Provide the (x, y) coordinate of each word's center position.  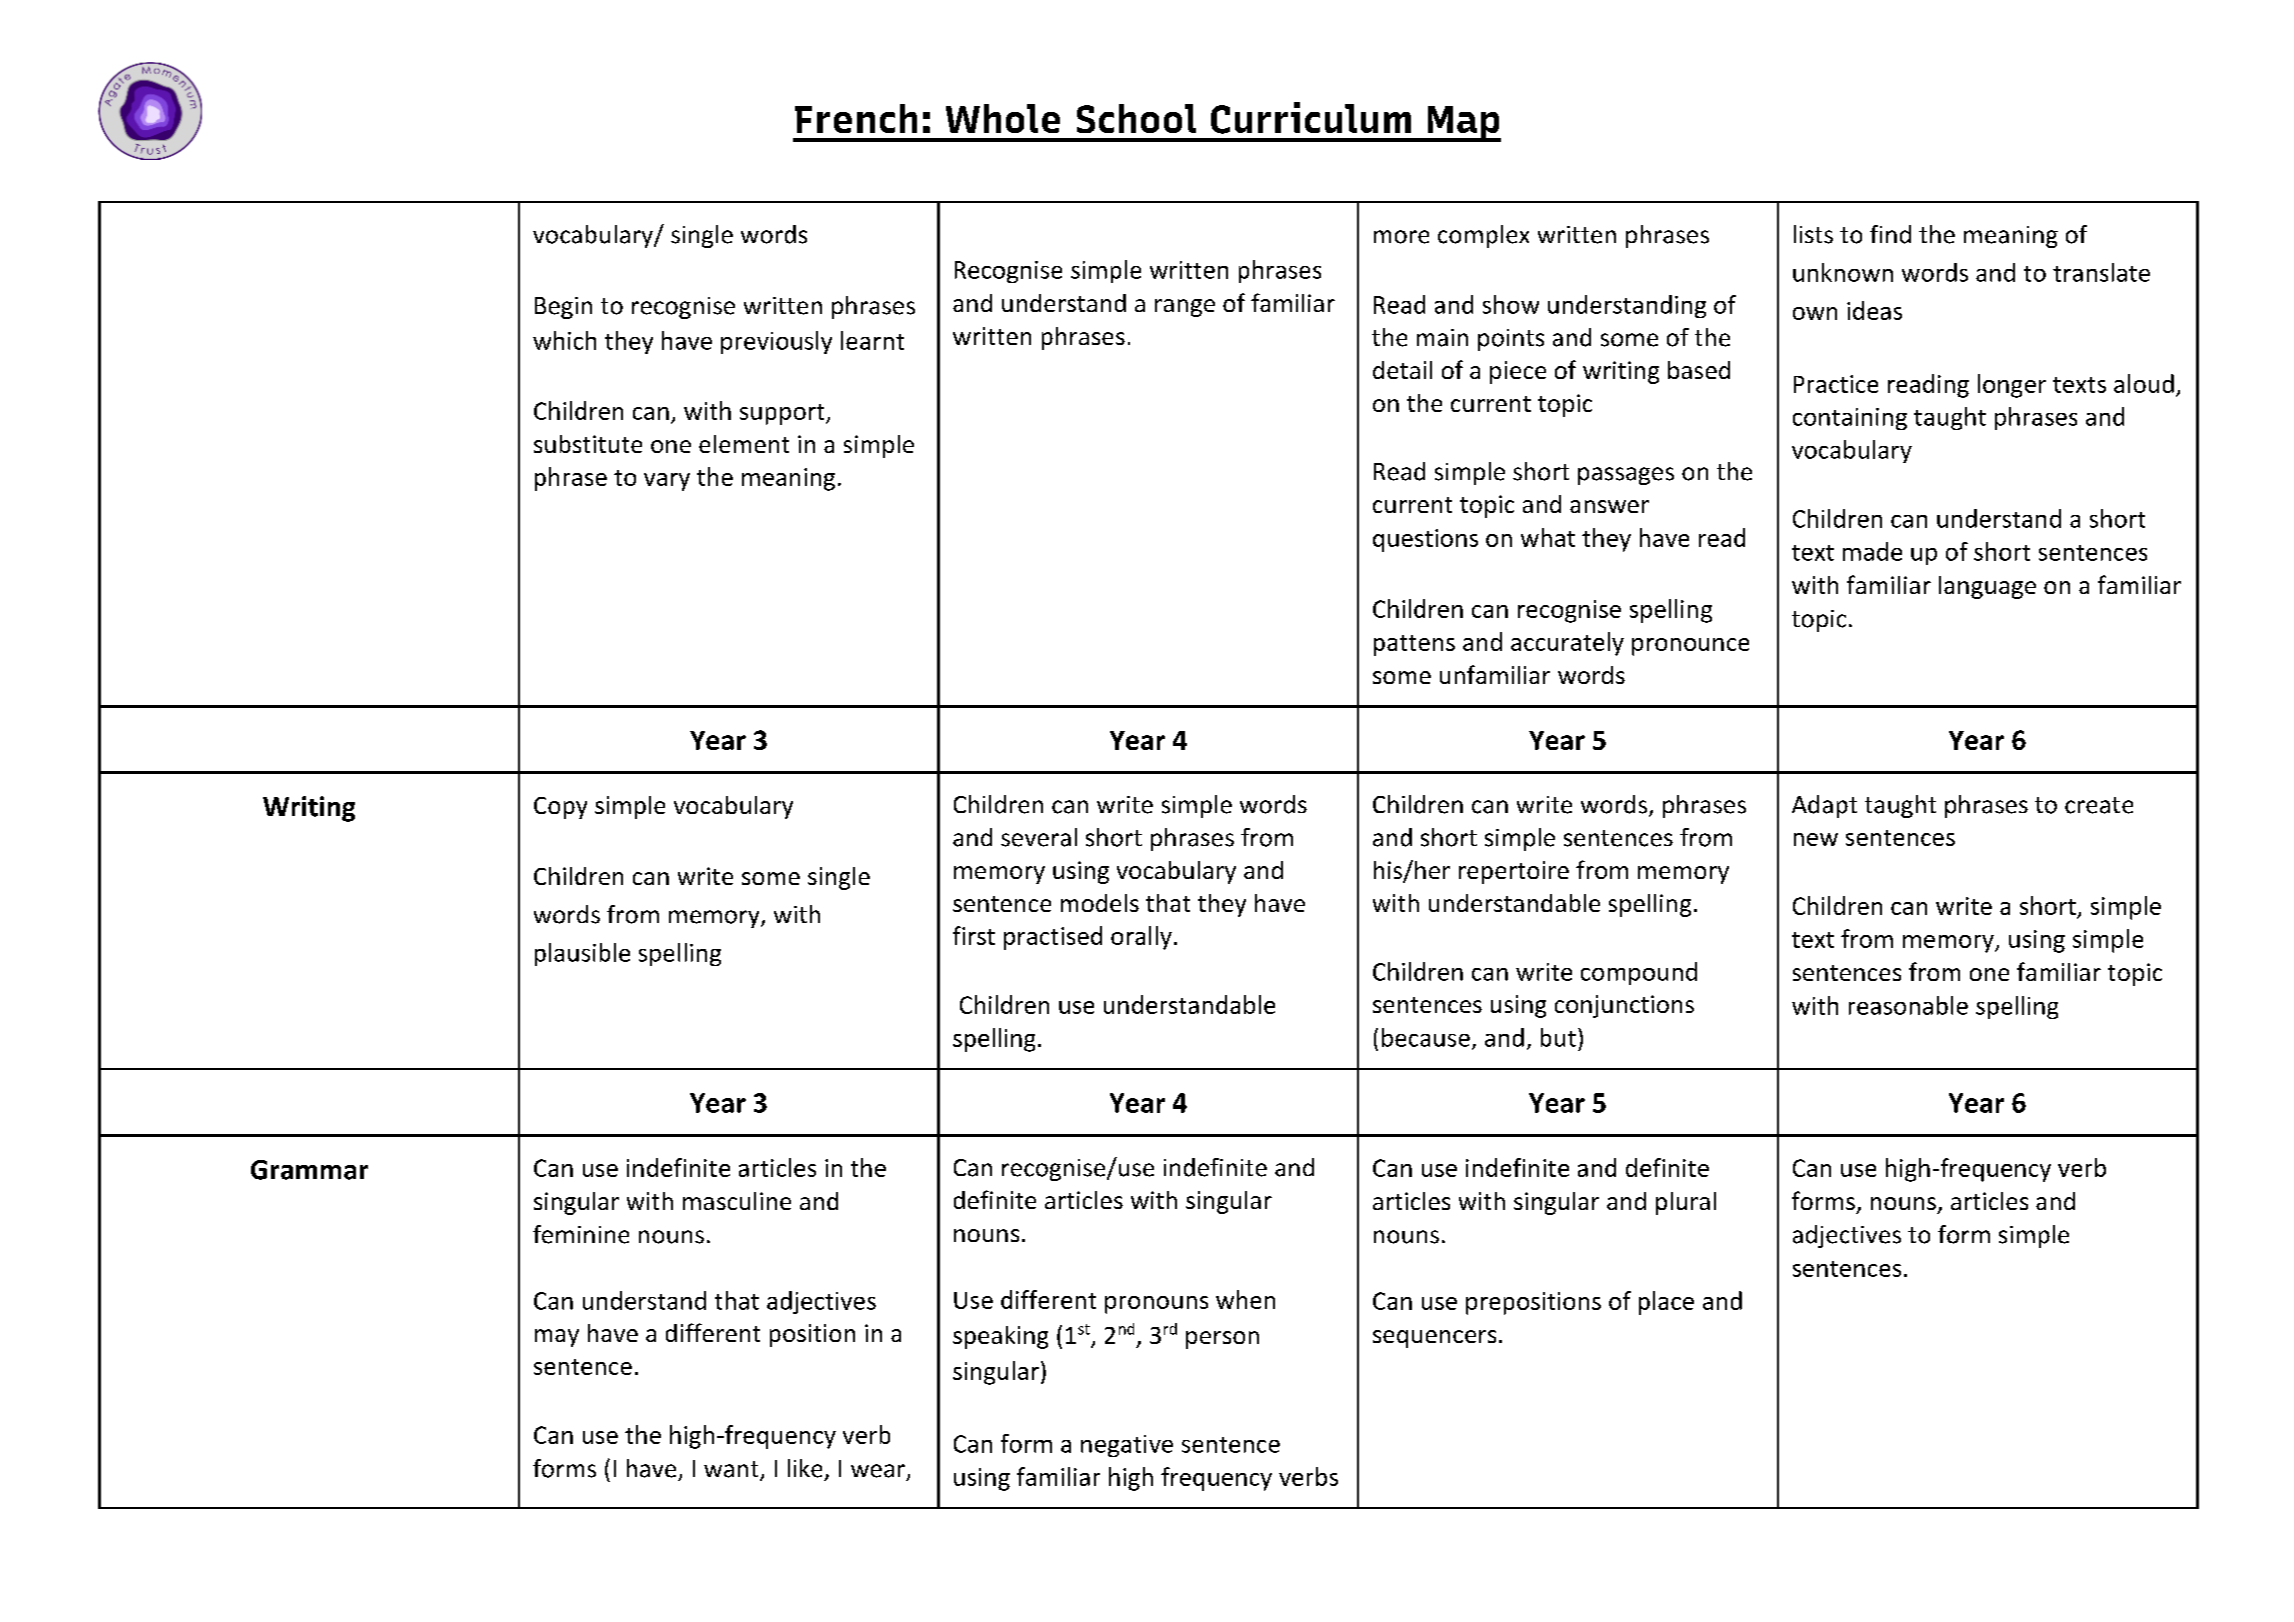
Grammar (309, 1170)
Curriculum (1311, 118)
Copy (560, 808)
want (732, 1470)
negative (1127, 1446)
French (856, 118)
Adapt (1824, 806)
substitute (588, 444)
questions (1425, 540)
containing (1850, 419)
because (1426, 1037)
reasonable (1908, 1005)
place (1666, 1303)
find (1890, 234)
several (1039, 837)
